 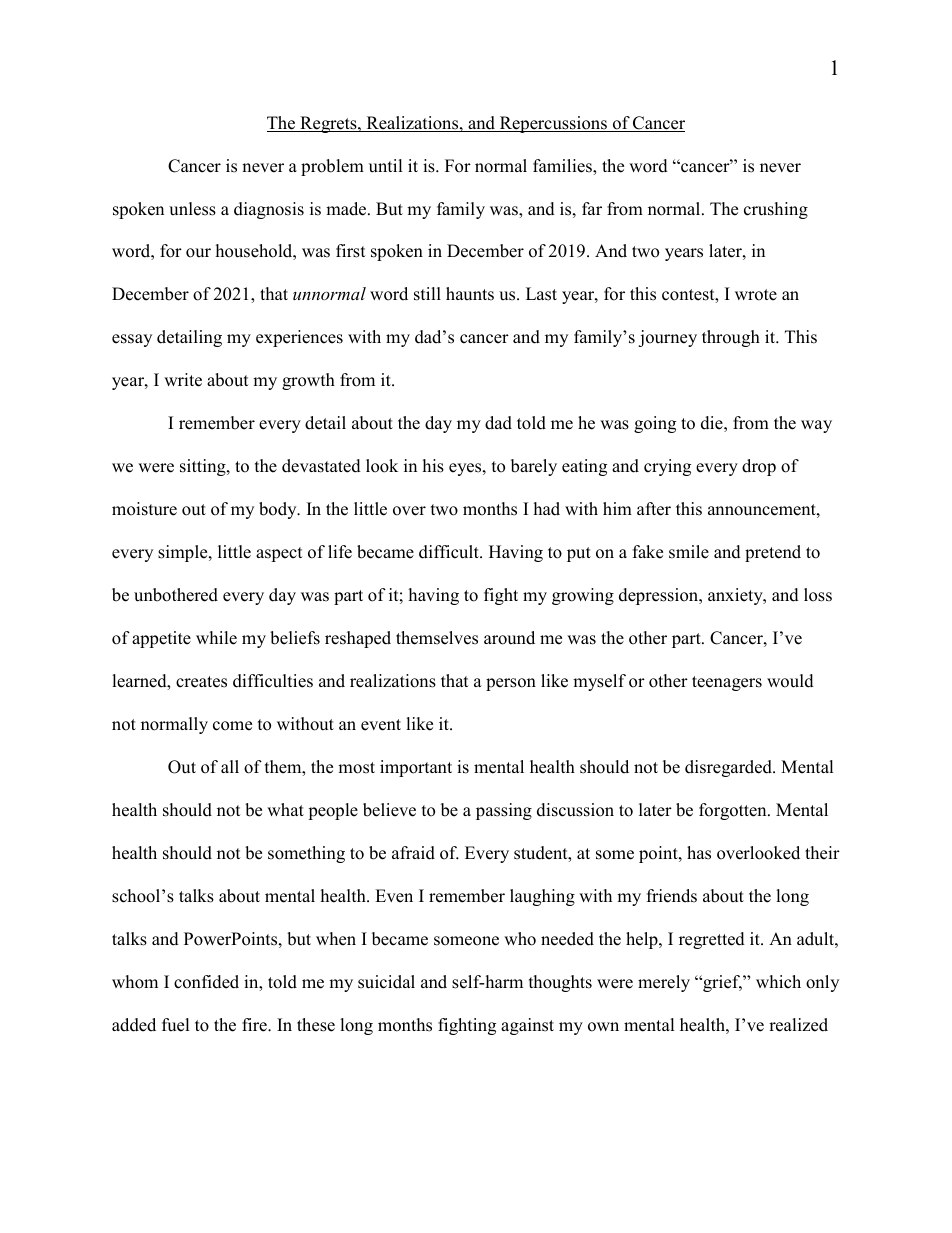 What do you see at coordinates (192, 209) in the document?
I see `unless` at bounding box center [192, 209].
